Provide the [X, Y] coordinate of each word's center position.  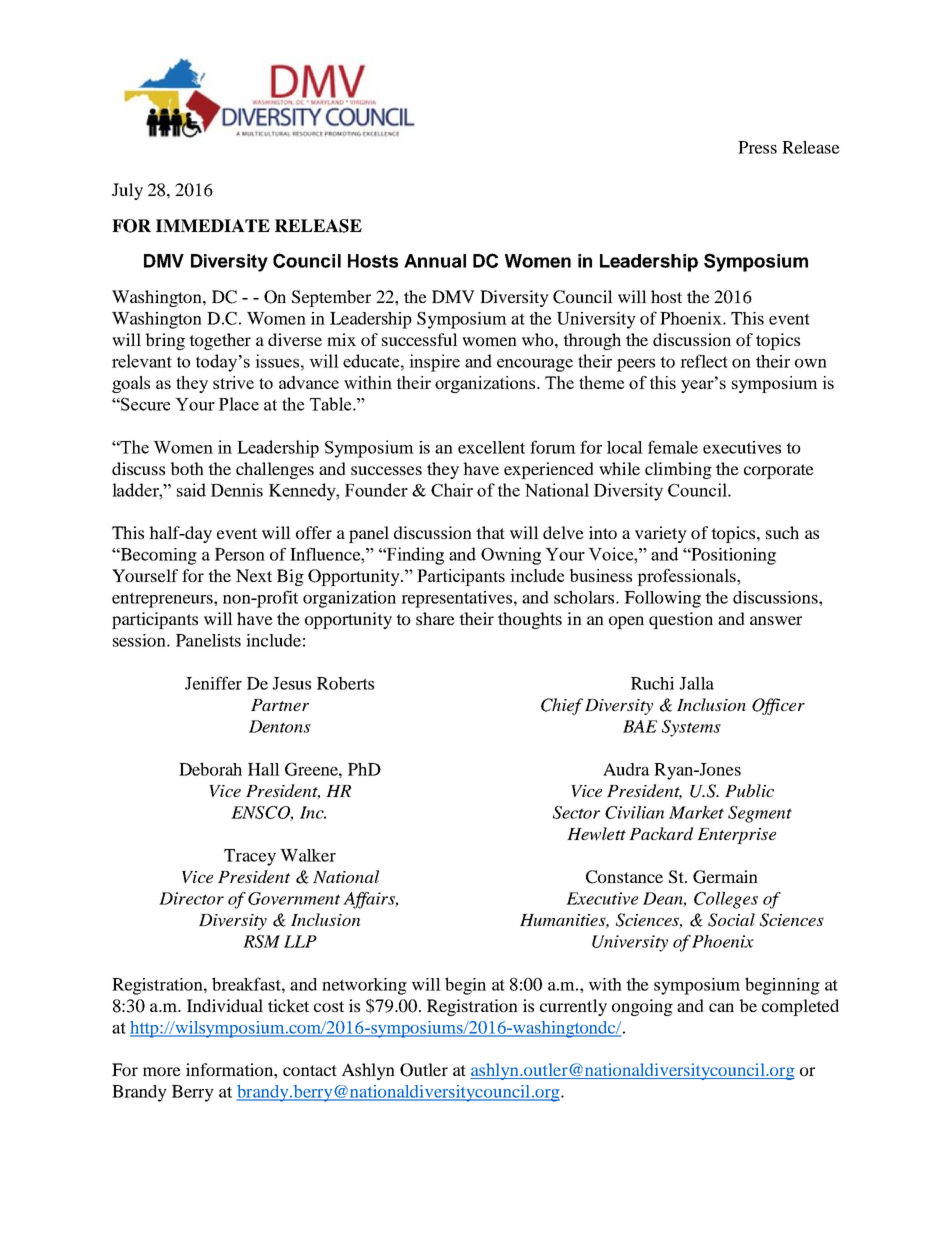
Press [757, 147]
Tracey [250, 857]
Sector [576, 812]
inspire [434, 363]
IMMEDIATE [213, 225]
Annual [435, 261]
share [435, 618]
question [681, 620]
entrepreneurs [163, 600]
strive [233, 382]
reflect [704, 361]
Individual [225, 1005]
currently [573, 1007]
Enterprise [736, 836]
